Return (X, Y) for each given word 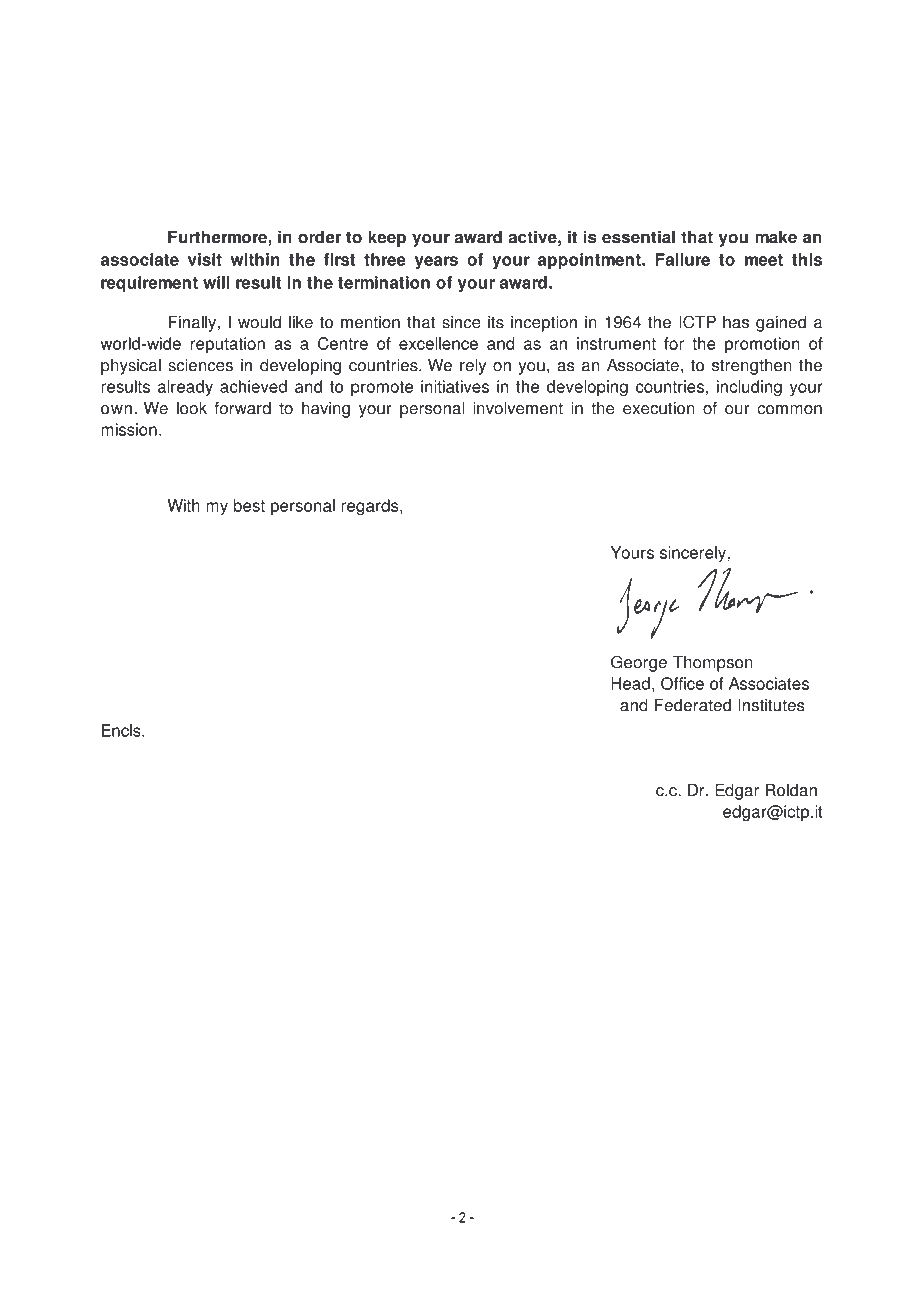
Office (682, 683)
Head (630, 683)
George (639, 663)
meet (764, 260)
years (436, 262)
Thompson (713, 663)
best (249, 505)
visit (205, 259)
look (192, 408)
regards (371, 507)
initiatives (455, 386)
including (749, 388)
